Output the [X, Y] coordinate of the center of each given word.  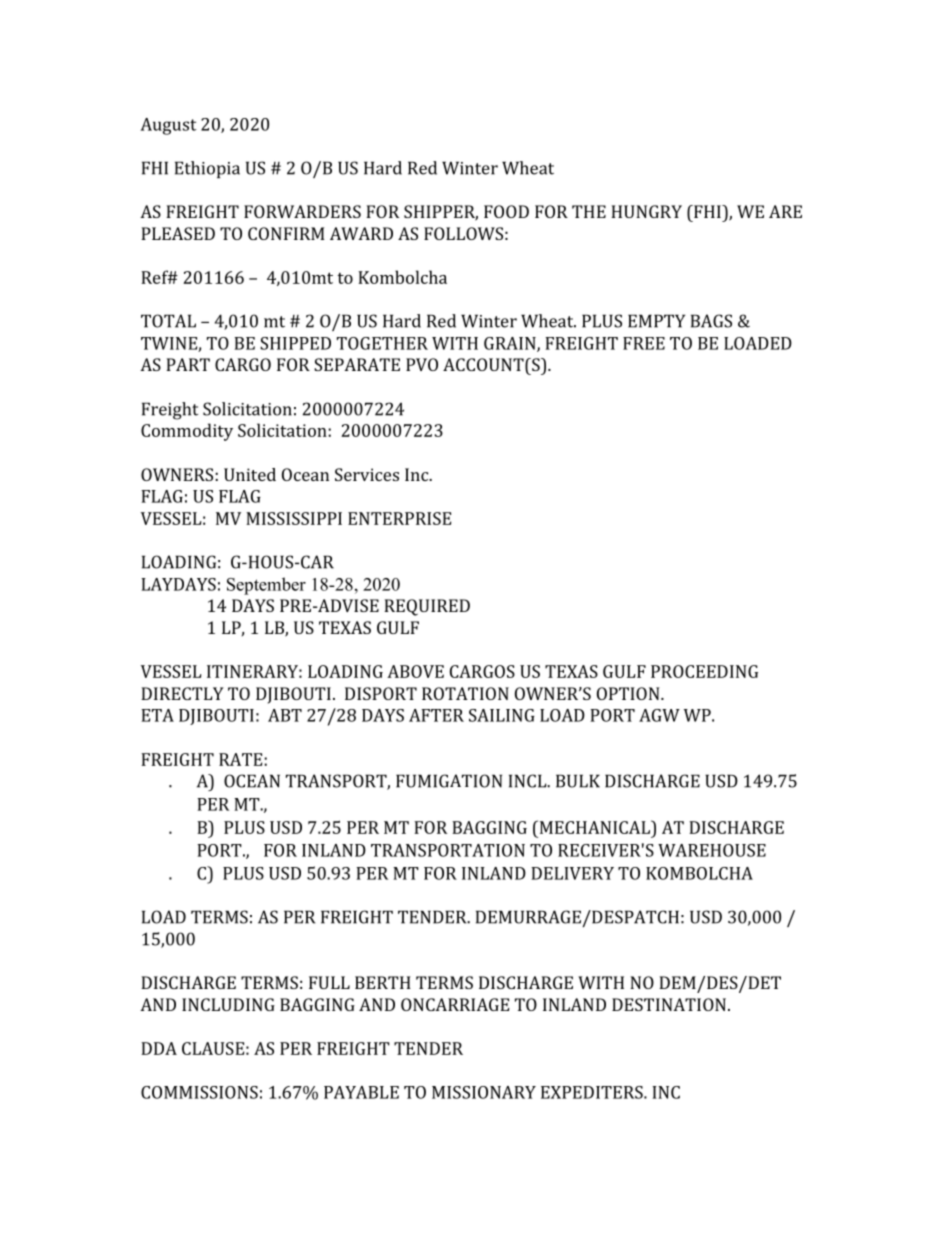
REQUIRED [427, 607]
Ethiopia [207, 169]
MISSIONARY [484, 1092]
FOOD [506, 211]
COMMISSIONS [199, 1092]
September [266, 586]
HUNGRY [646, 211]
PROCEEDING [704, 671]
